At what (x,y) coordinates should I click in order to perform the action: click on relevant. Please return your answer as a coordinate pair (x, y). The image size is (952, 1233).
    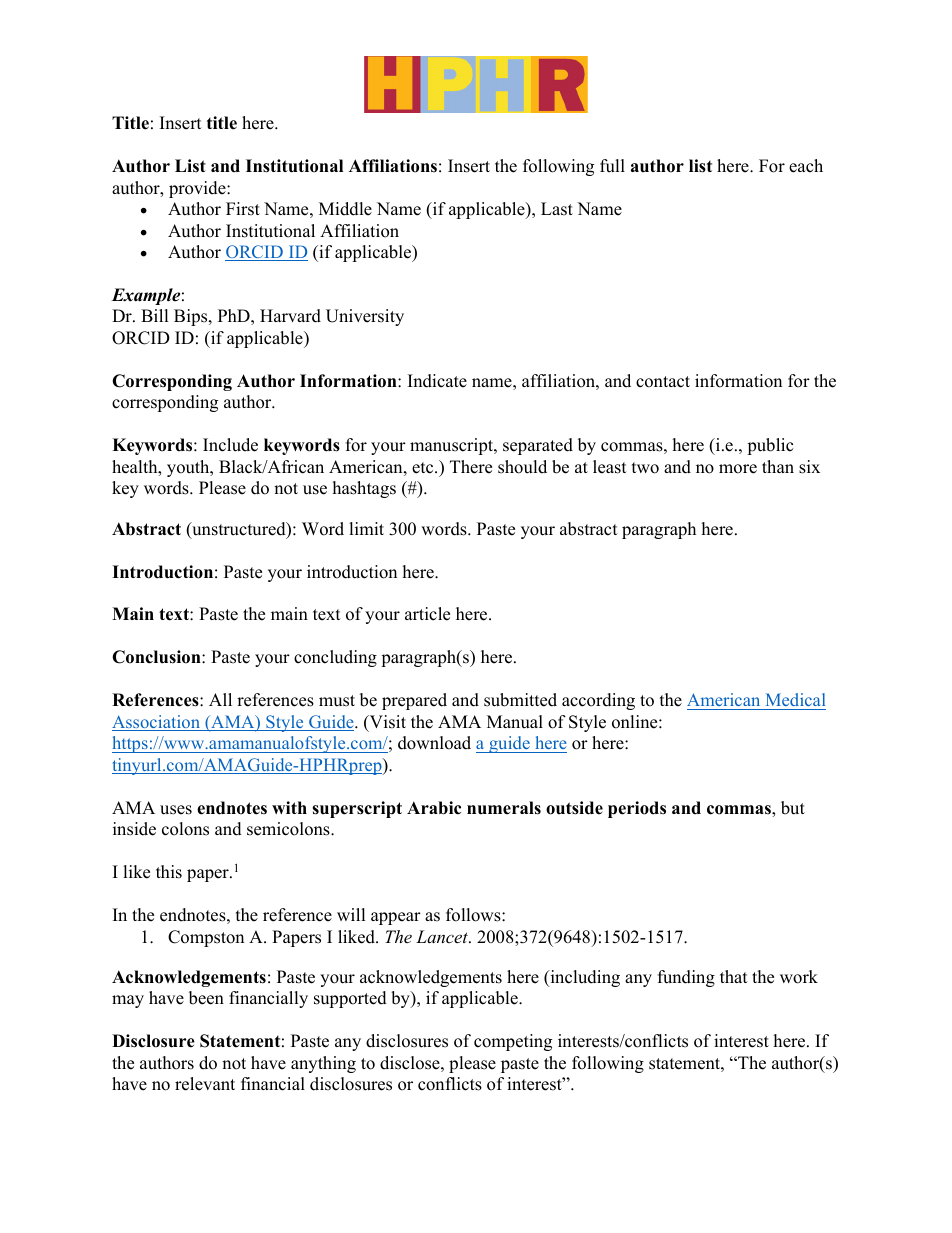
    Looking at the image, I should click on (205, 1084).
